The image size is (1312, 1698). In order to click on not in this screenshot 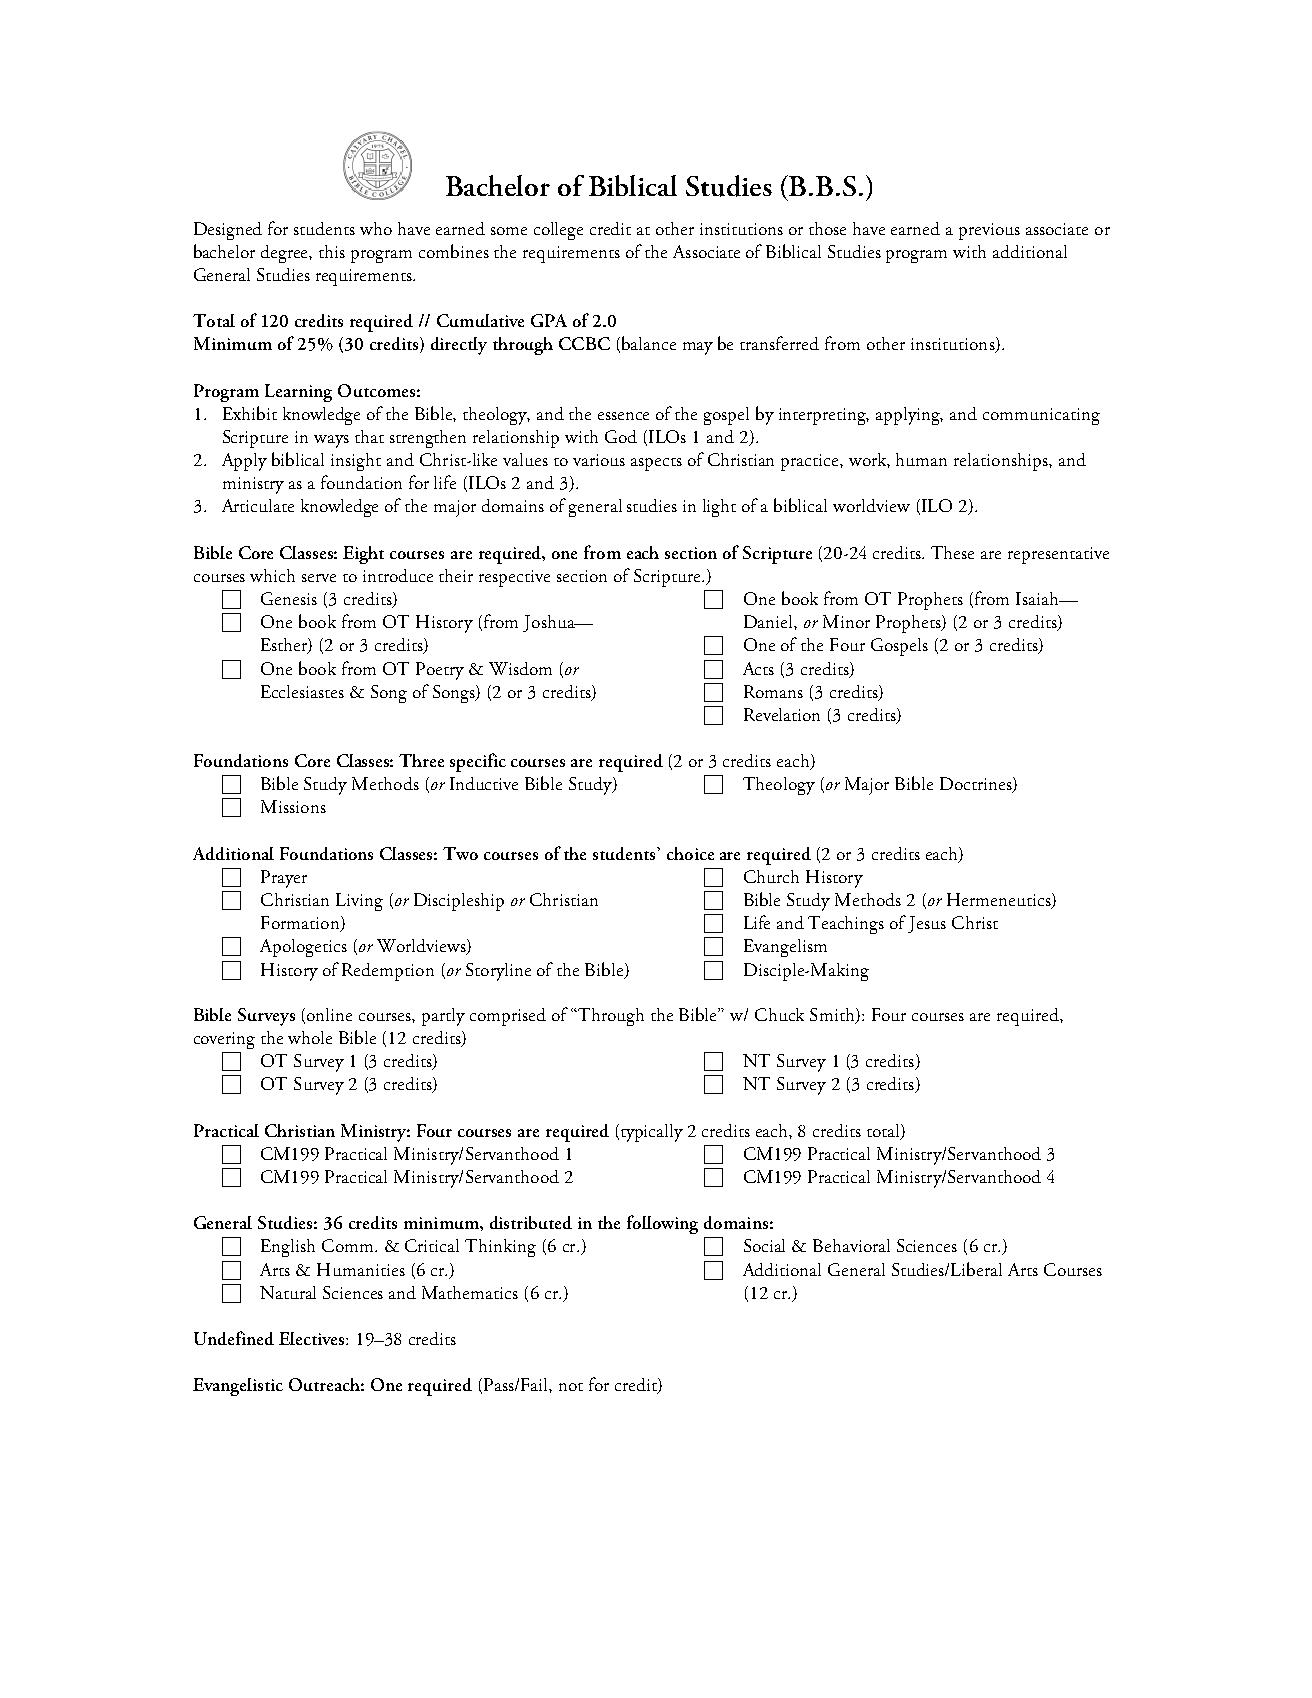, I will do `click(571, 1387)`.
